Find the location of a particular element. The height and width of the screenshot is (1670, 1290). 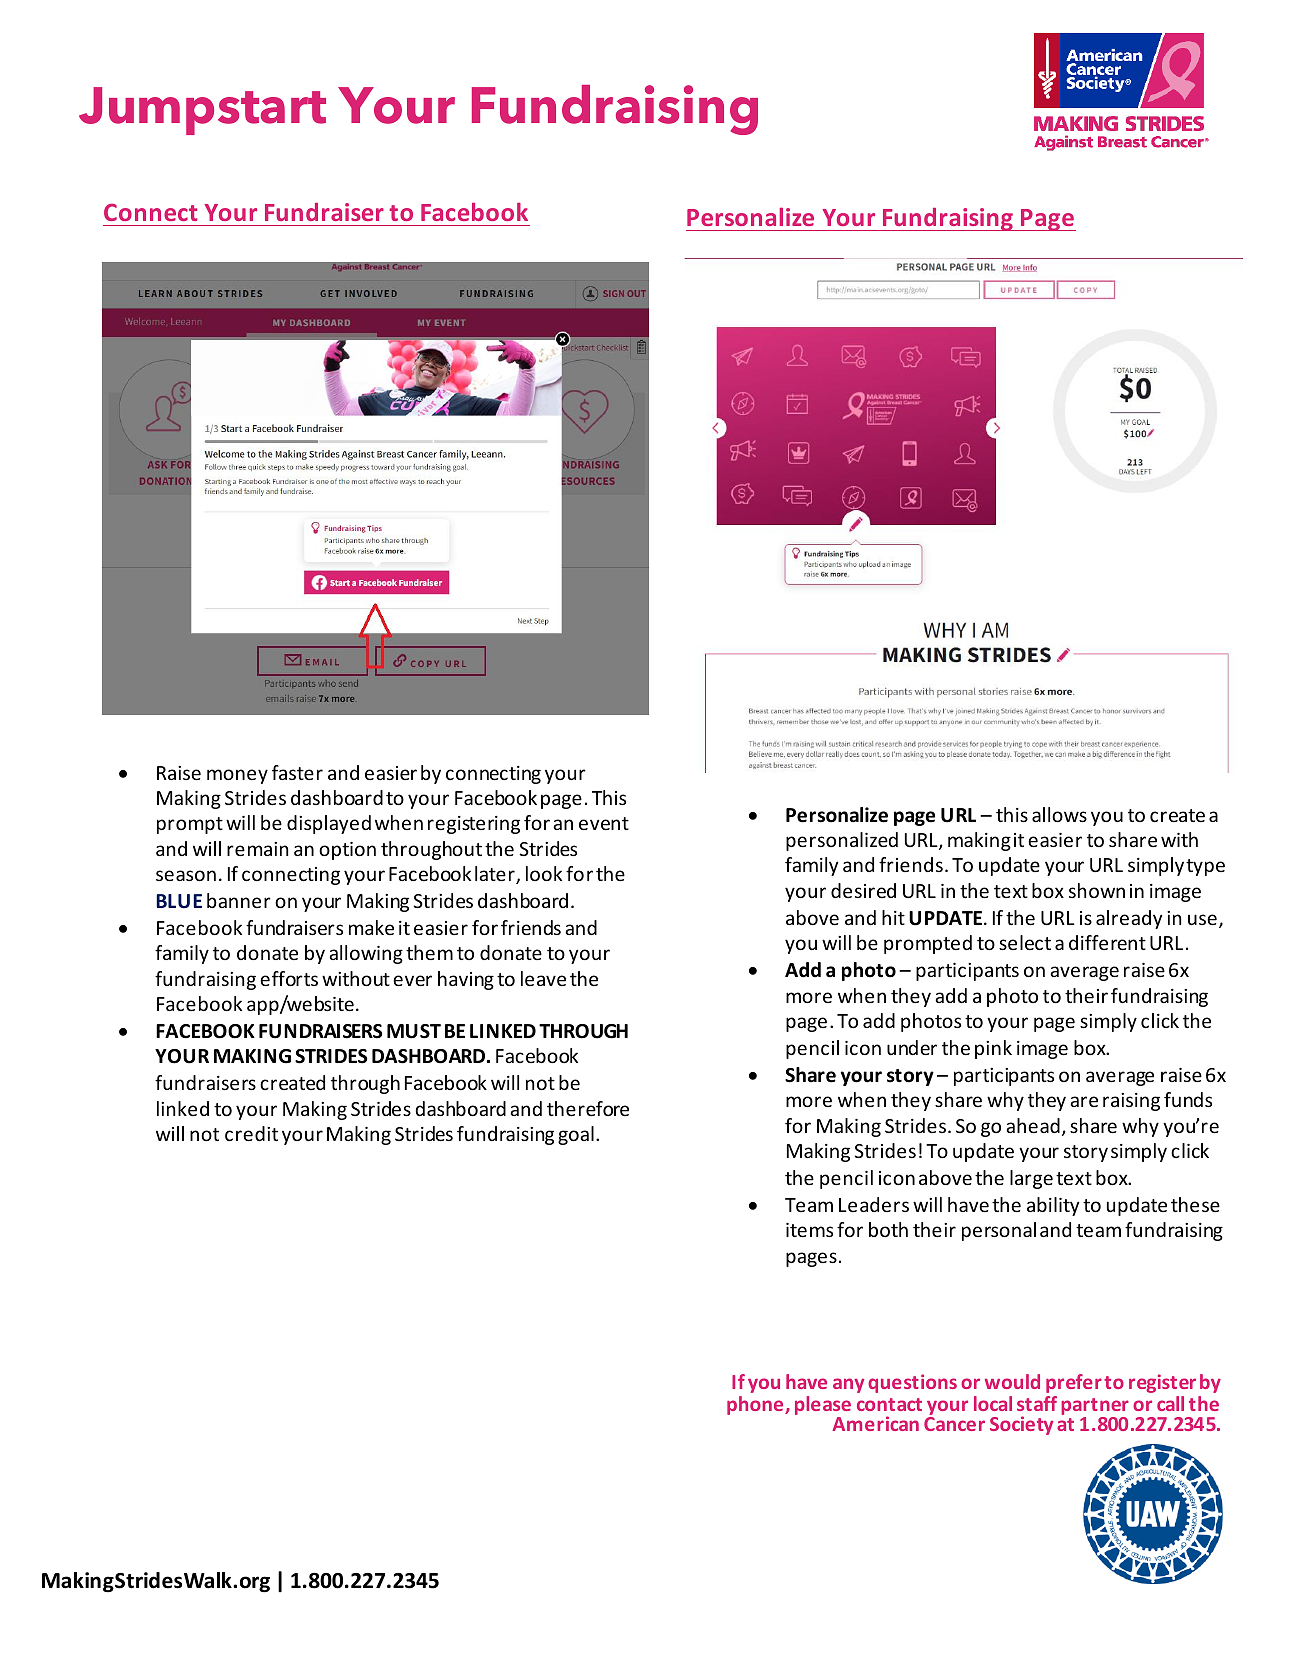

allows is located at coordinates (1059, 814).
